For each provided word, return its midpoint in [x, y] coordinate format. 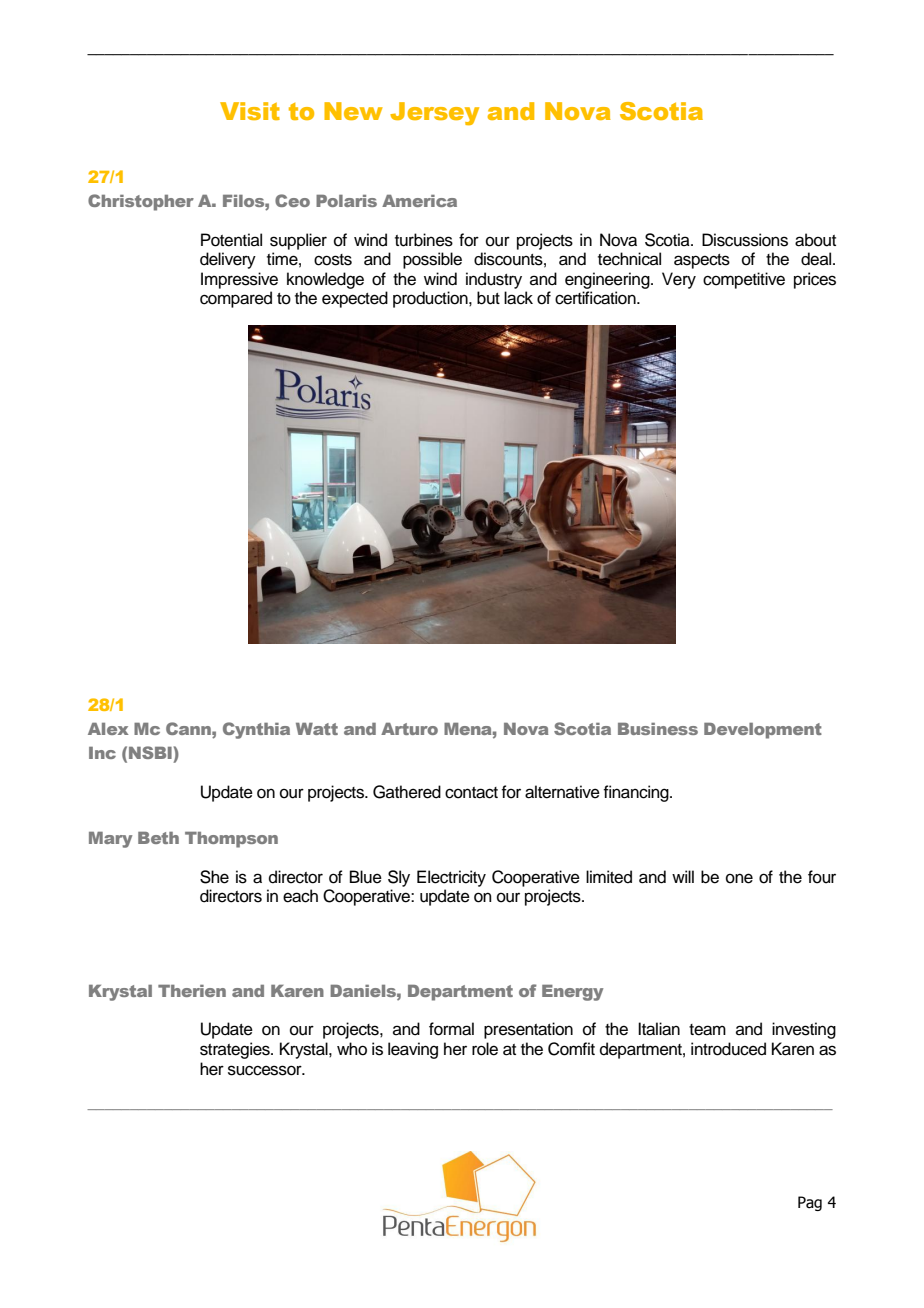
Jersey [434, 113]
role [485, 1049]
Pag [810, 1203]
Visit [250, 111]
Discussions [745, 240]
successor [266, 1070]
